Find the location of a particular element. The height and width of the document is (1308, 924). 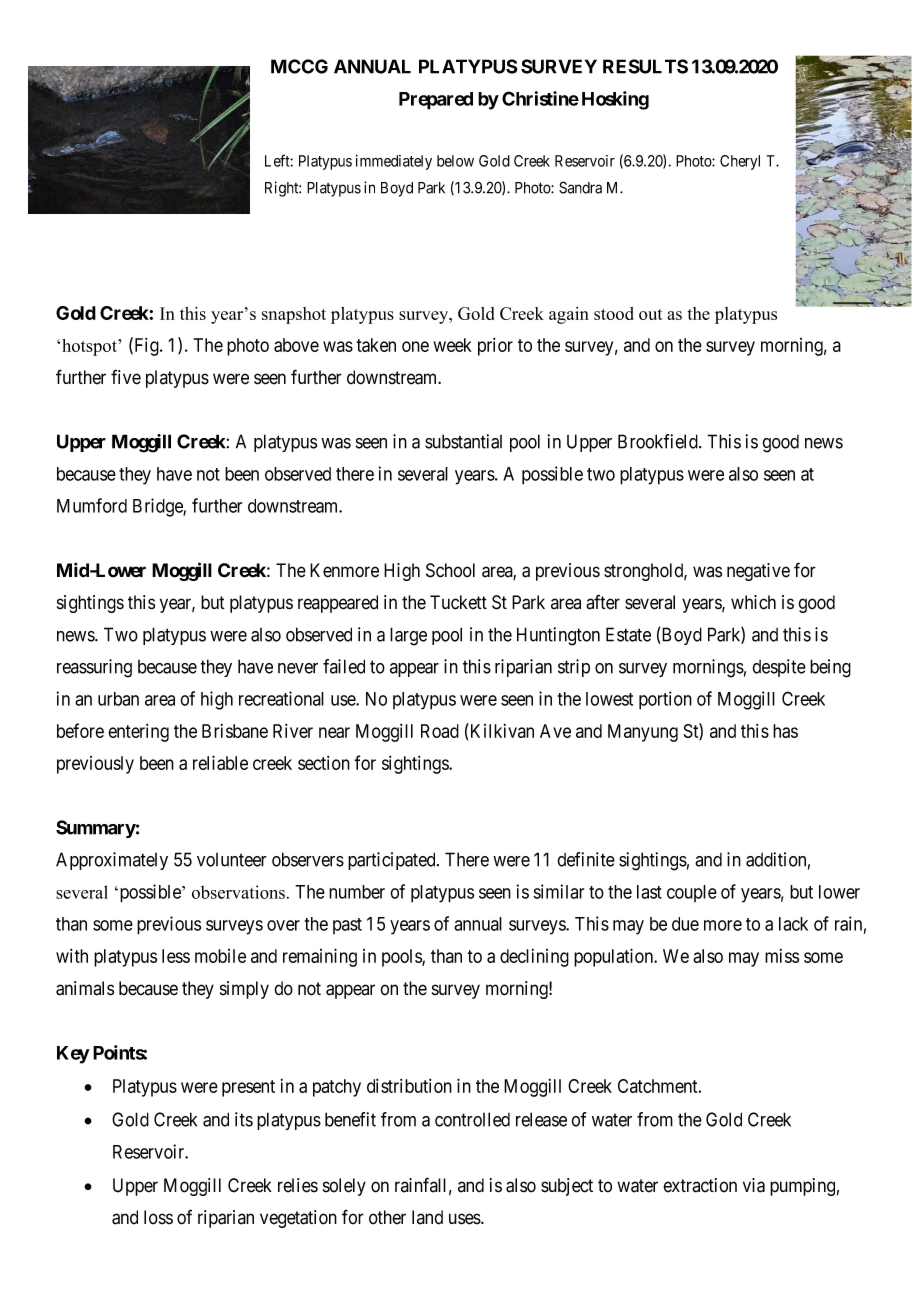

Prepared is located at coordinates (436, 101).
